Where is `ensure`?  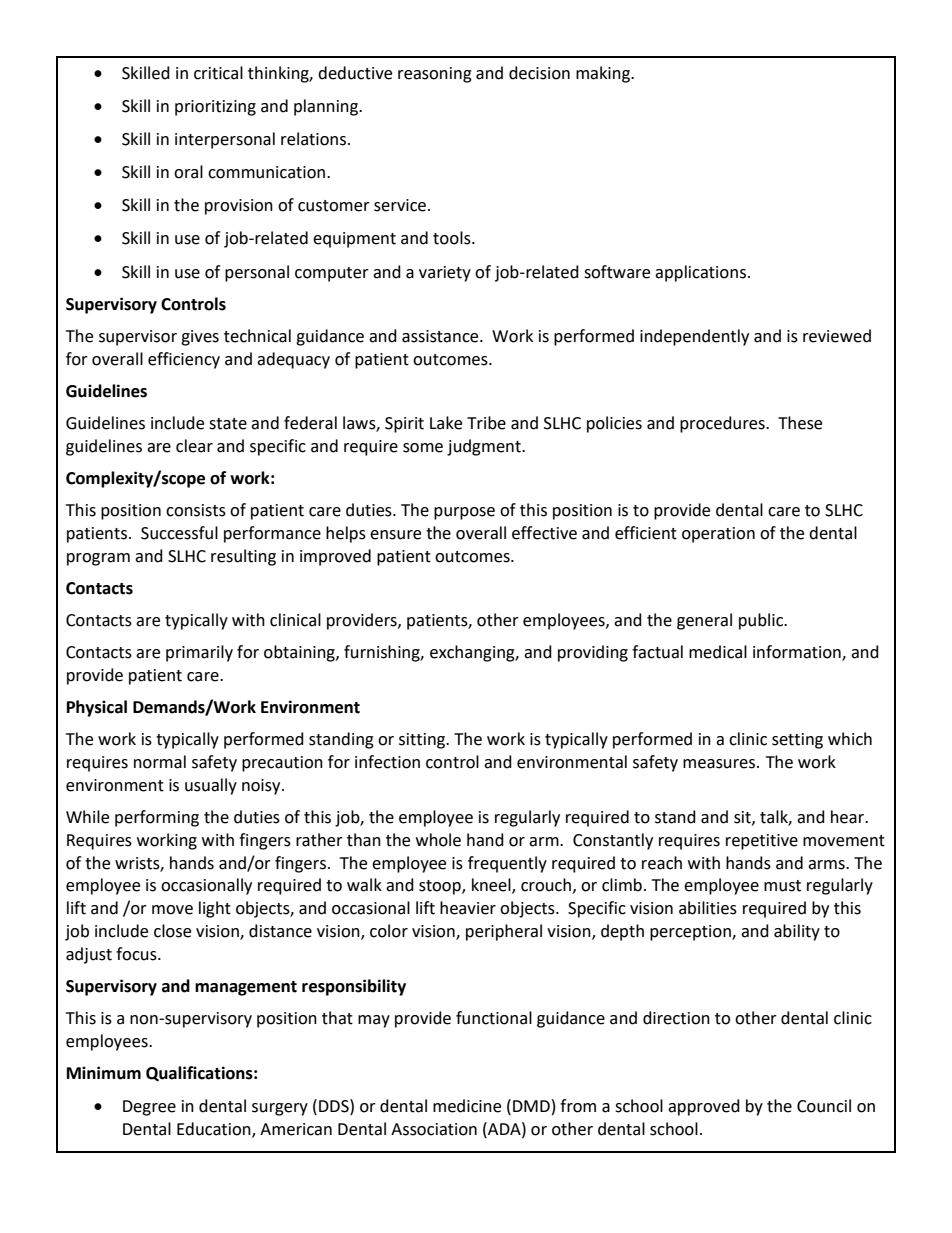
ensure is located at coordinates (395, 535).
